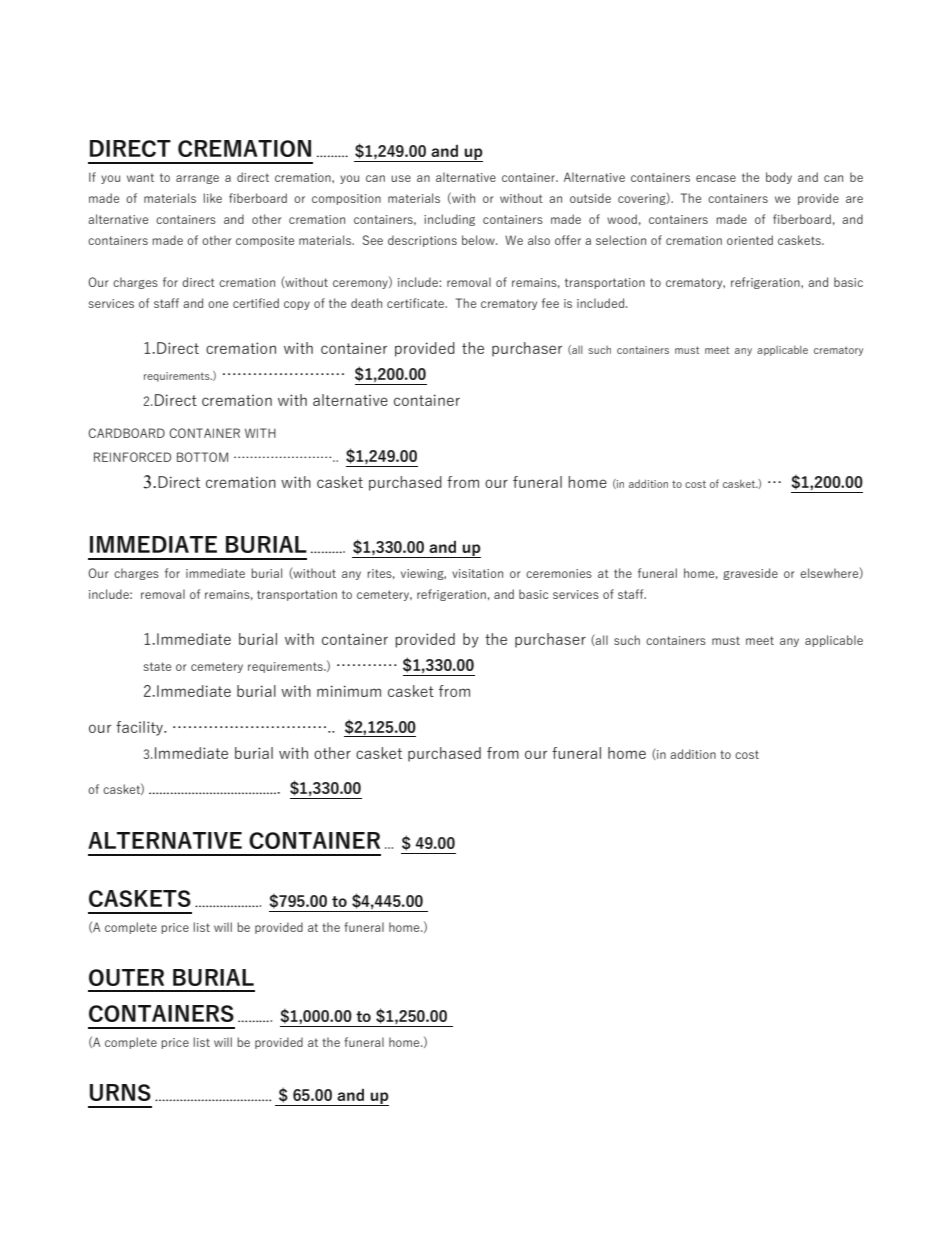  I want to click on ceremonies, so click(559, 573).
